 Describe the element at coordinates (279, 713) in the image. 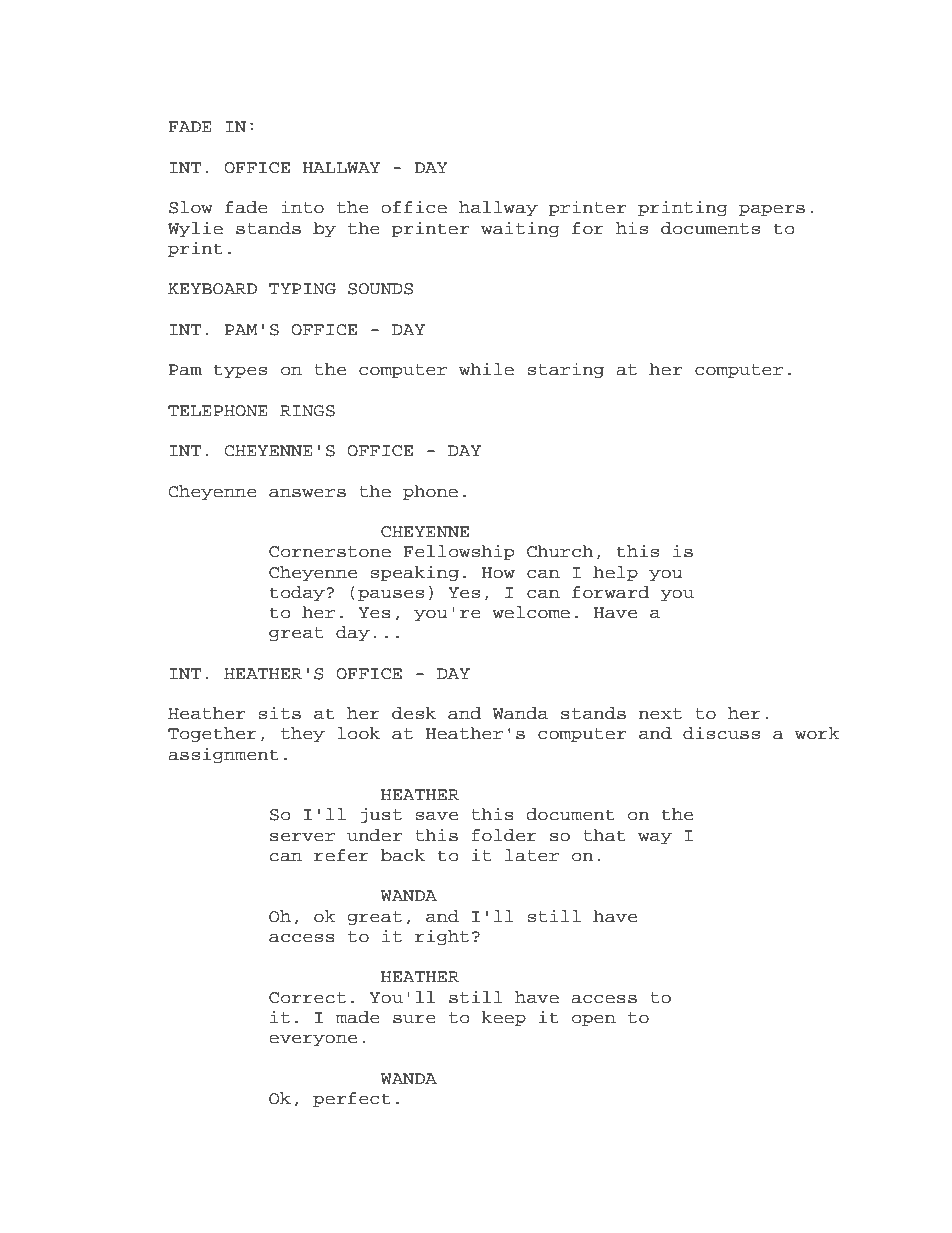

I see `sits` at that location.
